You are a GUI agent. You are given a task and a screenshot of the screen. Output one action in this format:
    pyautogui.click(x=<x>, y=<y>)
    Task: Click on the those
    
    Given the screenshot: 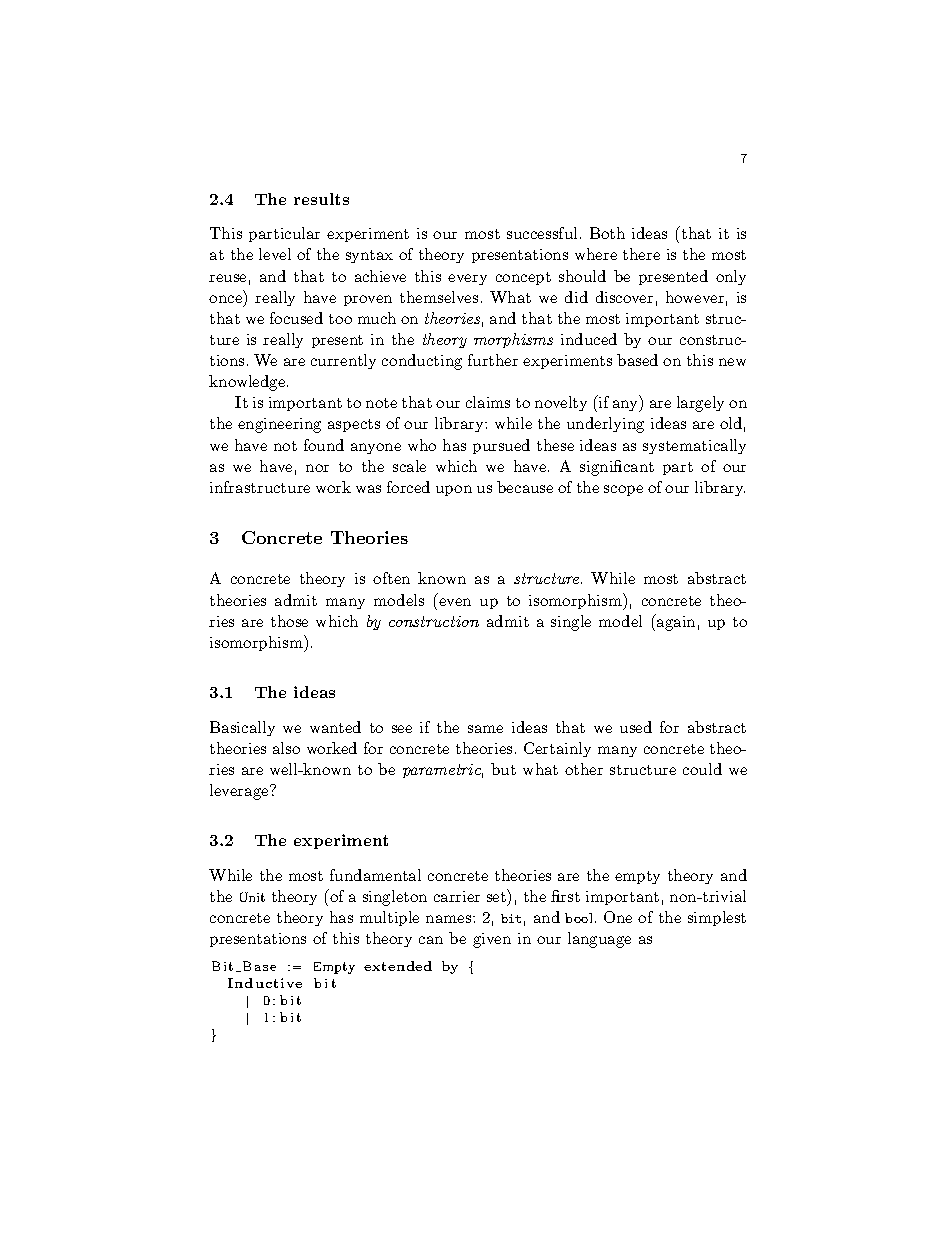 What is the action you would take?
    pyautogui.click(x=289, y=621)
